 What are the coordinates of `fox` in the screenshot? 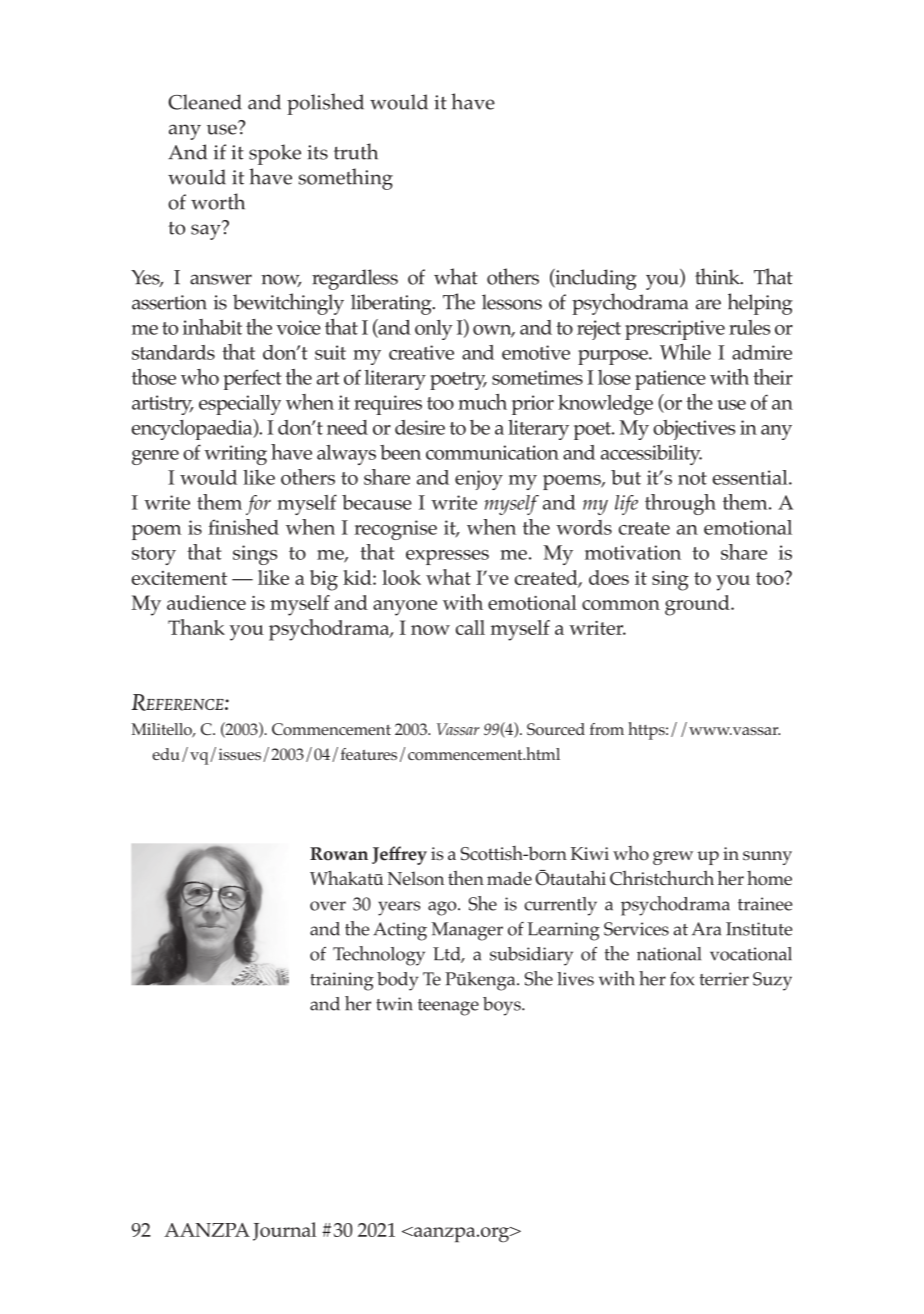 It's located at (682, 979).
